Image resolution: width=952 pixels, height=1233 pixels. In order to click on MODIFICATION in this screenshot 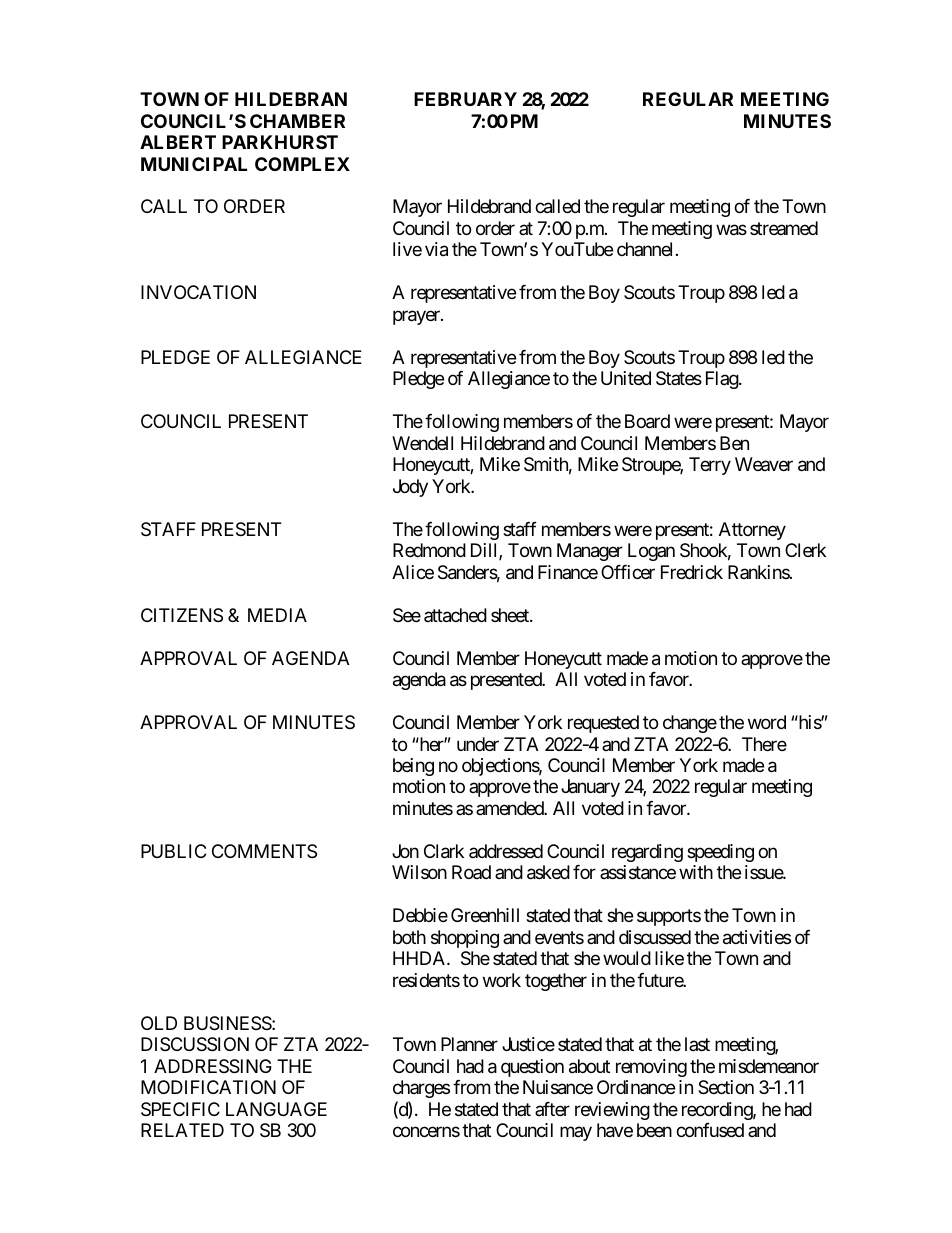, I will do `click(208, 1087)`.
